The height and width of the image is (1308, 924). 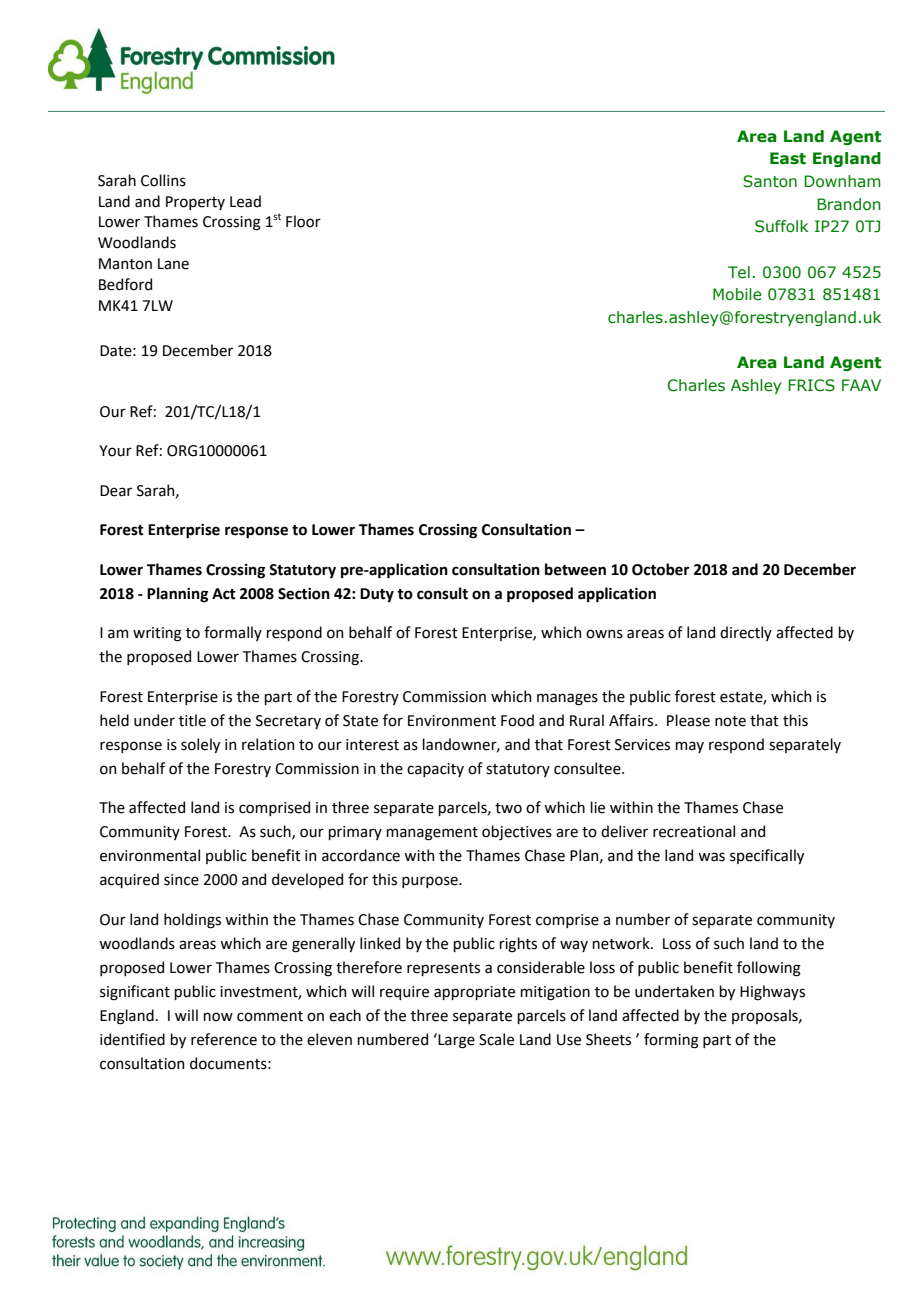 I want to click on now, so click(x=218, y=1017).
